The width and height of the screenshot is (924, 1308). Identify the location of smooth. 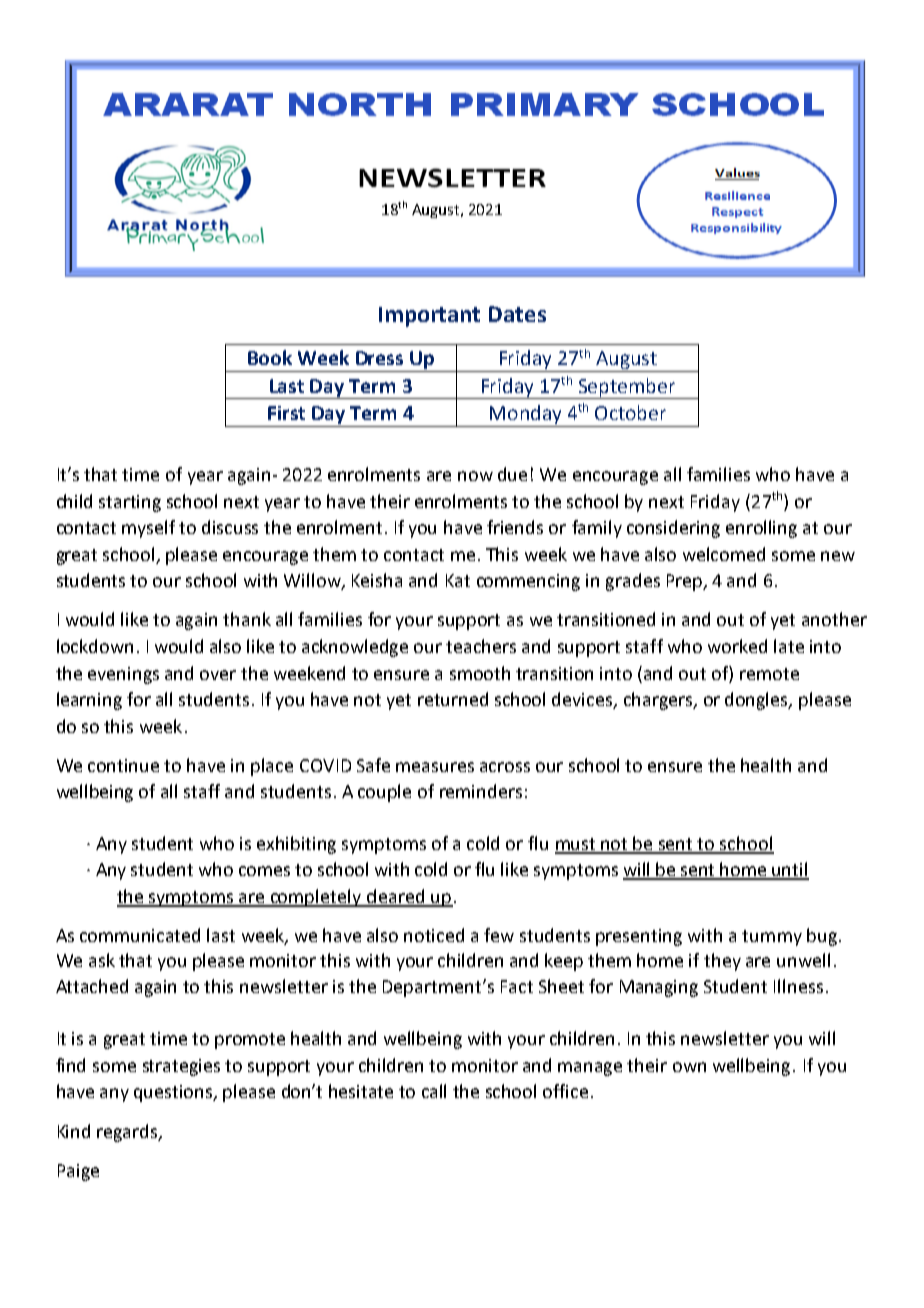
(480, 673).
